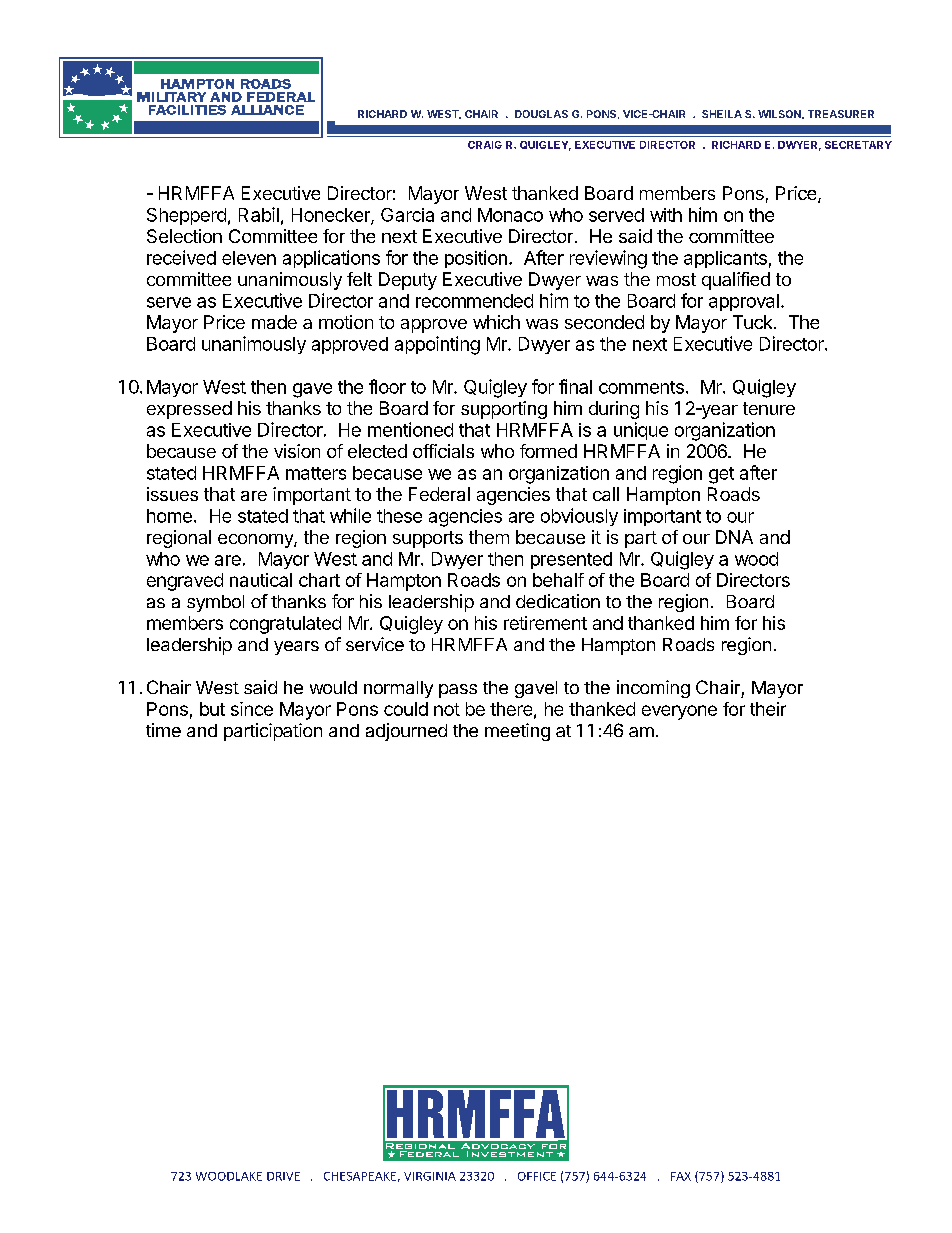 The image size is (952, 1233). I want to click on DRIVE, so click(283, 1176).
